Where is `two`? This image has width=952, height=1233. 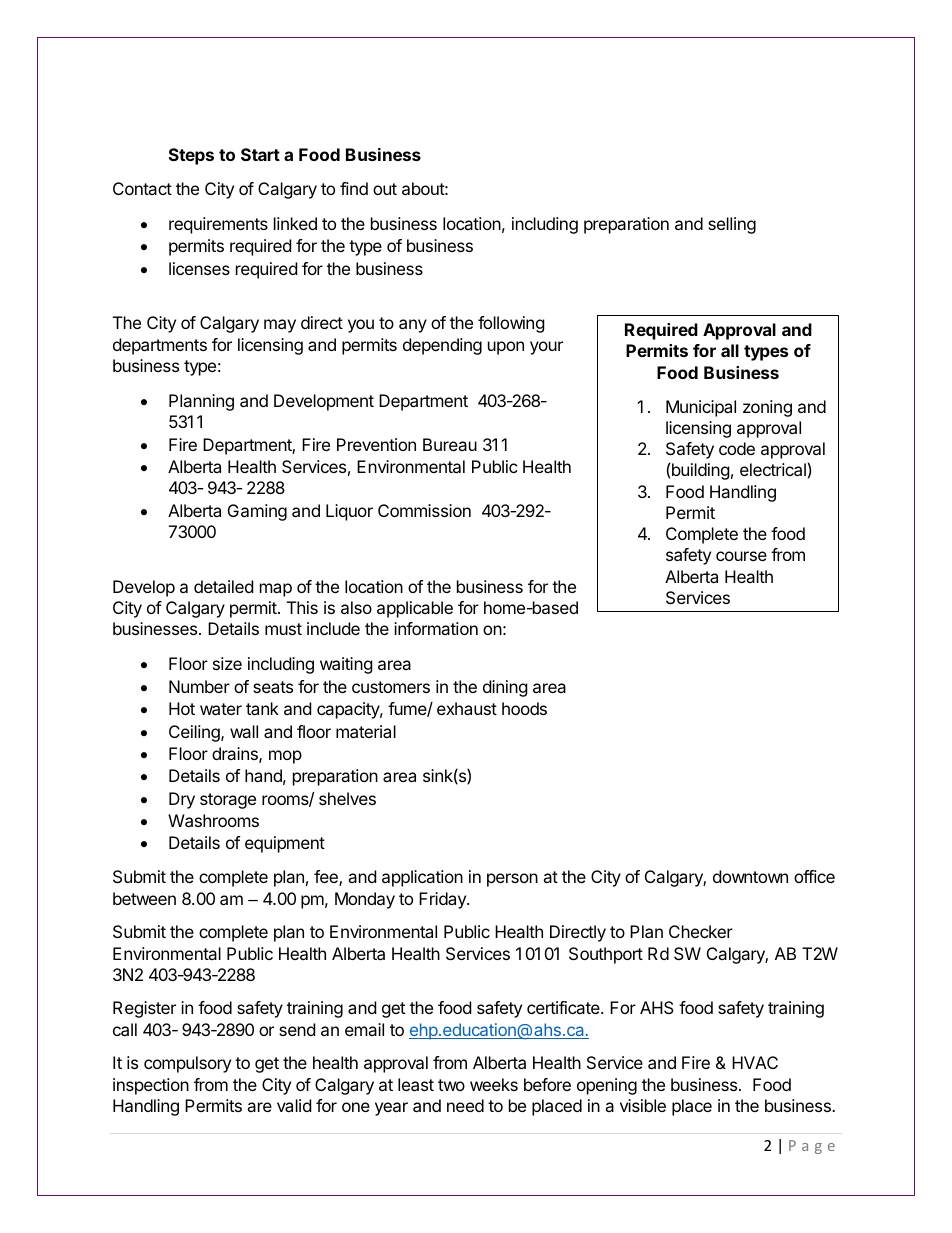
two is located at coordinates (451, 1085).
